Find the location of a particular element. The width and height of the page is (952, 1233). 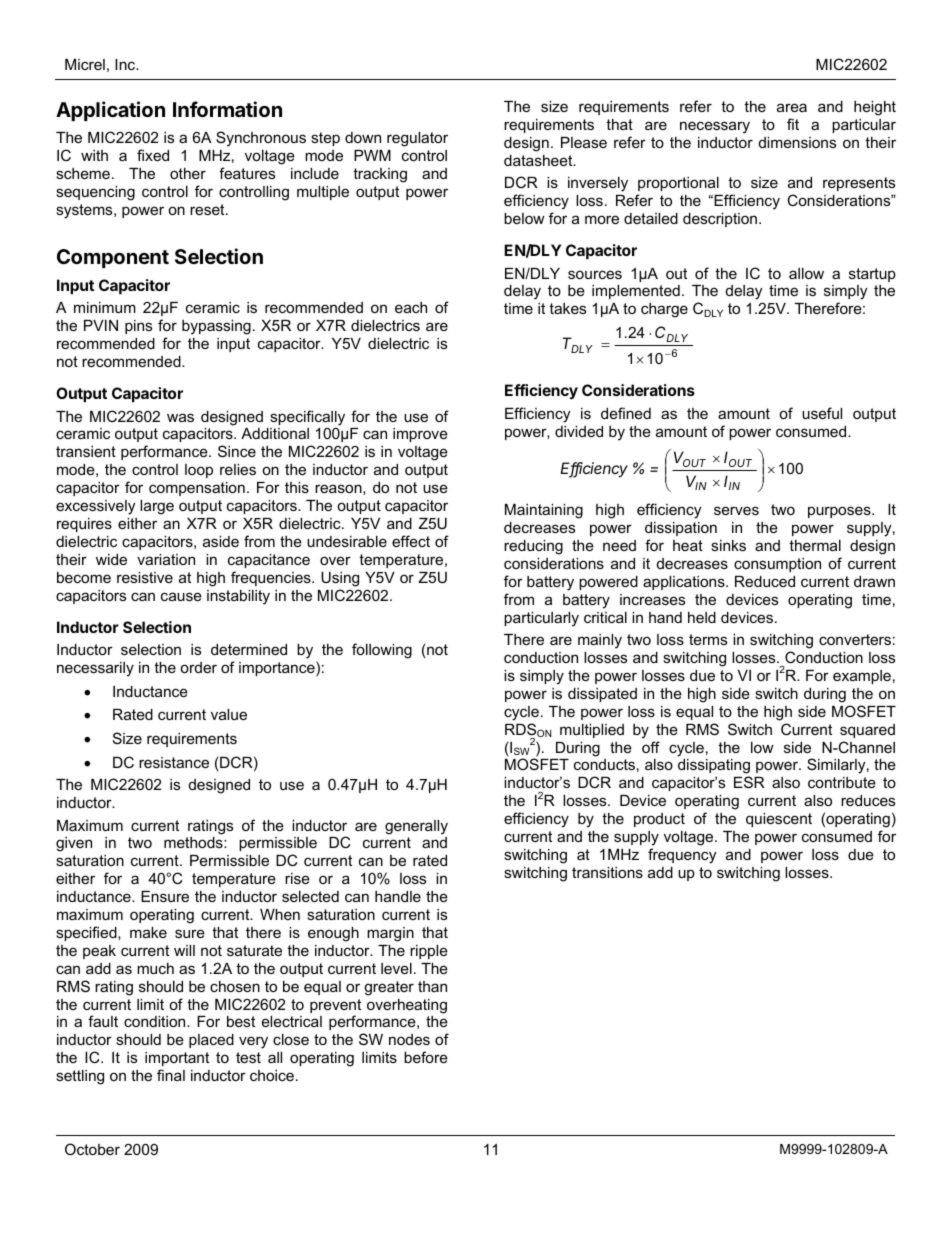

cause is located at coordinates (181, 596).
